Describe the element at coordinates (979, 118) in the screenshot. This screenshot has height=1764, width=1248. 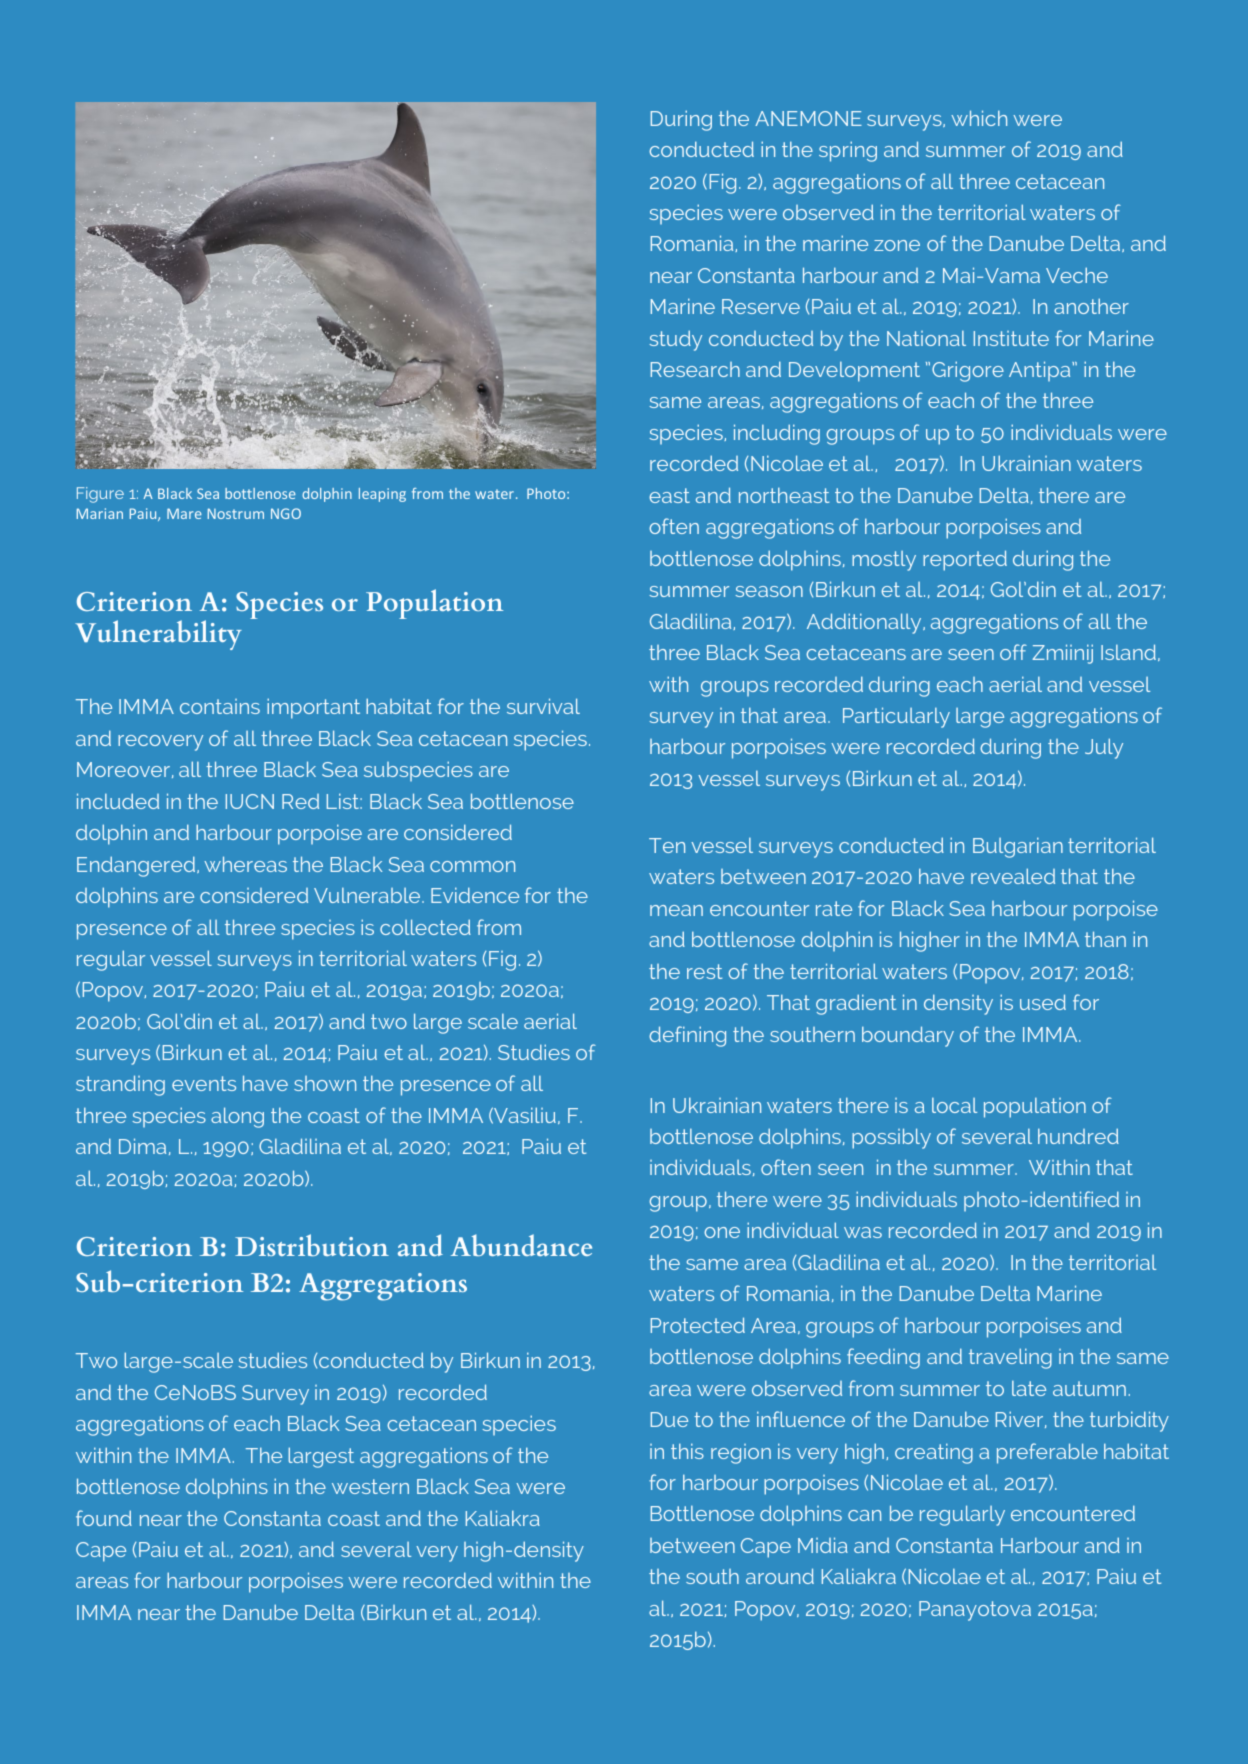
I see `which` at that location.
